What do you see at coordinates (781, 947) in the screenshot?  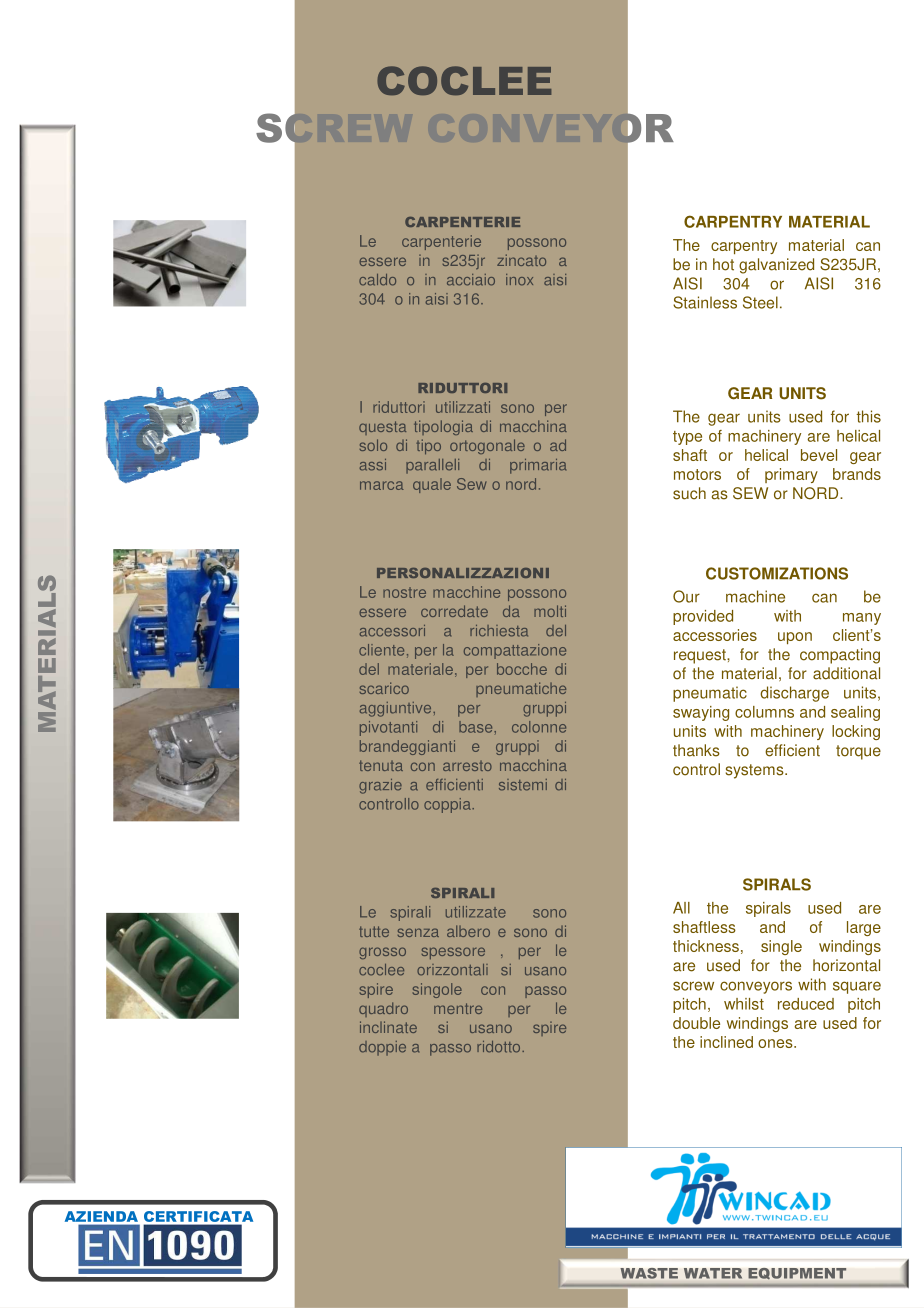 I see `single` at bounding box center [781, 947].
